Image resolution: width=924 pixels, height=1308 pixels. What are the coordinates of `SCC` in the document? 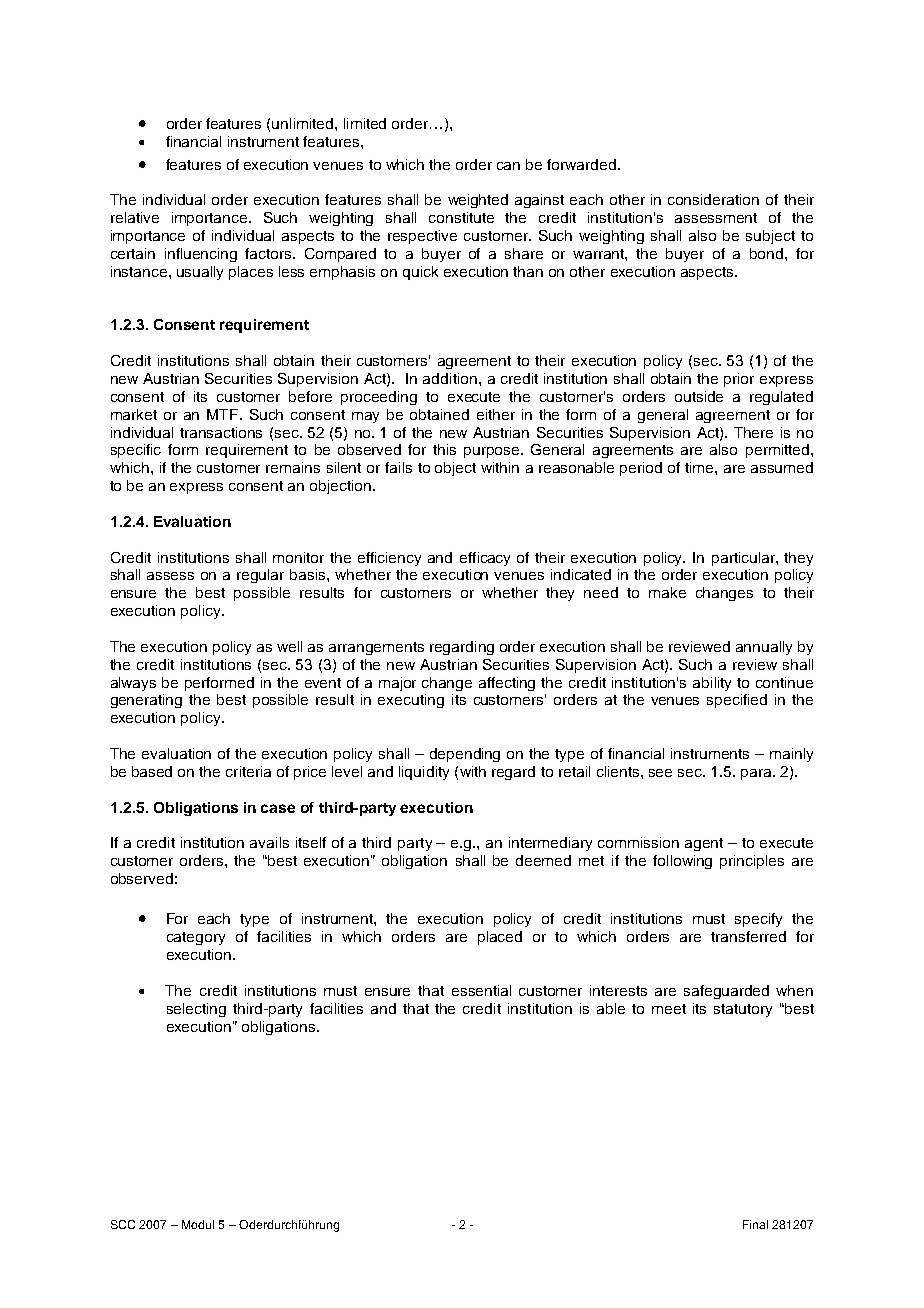 It's located at (123, 1224).
